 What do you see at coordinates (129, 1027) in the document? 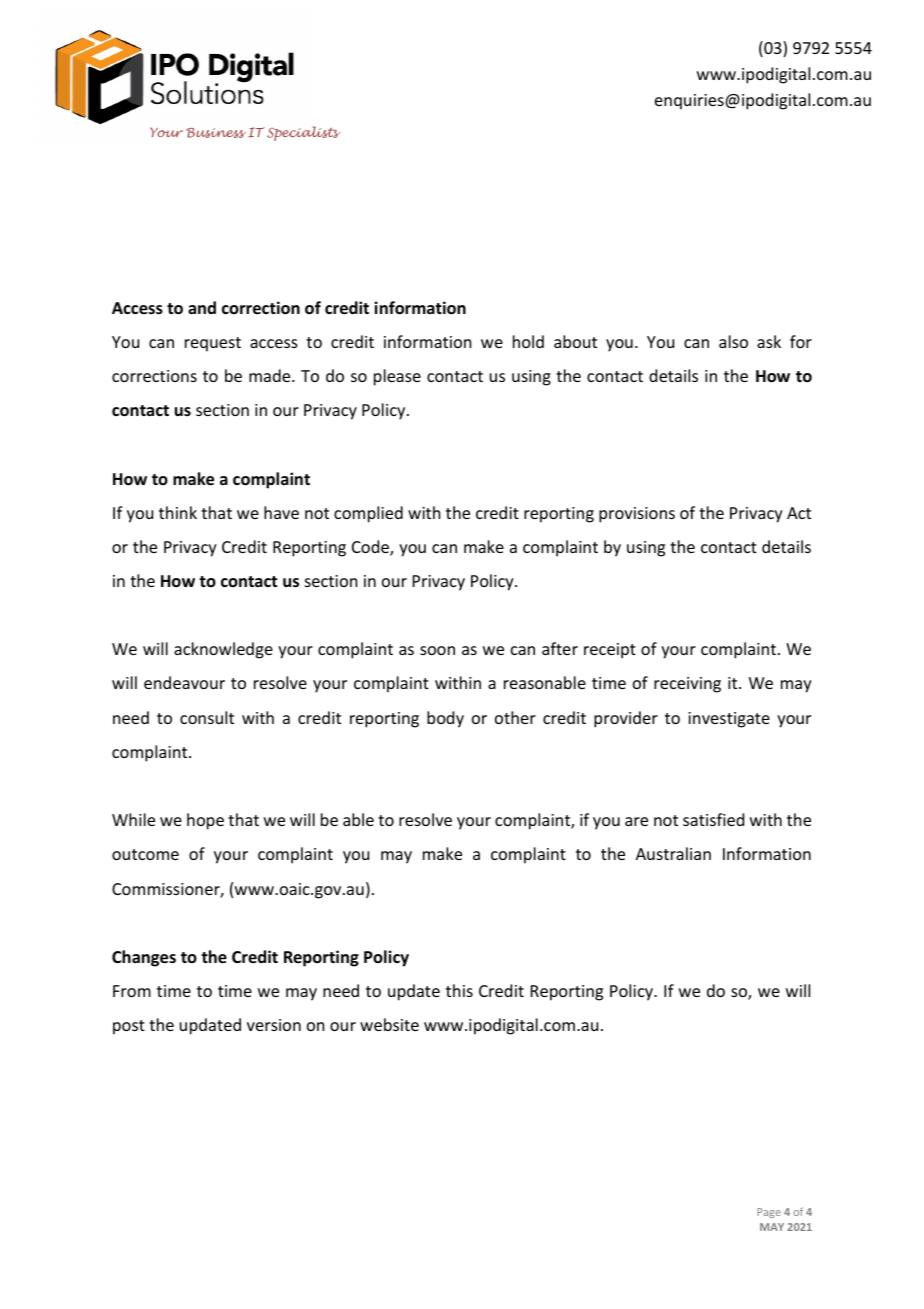
I see `post` at bounding box center [129, 1027].
